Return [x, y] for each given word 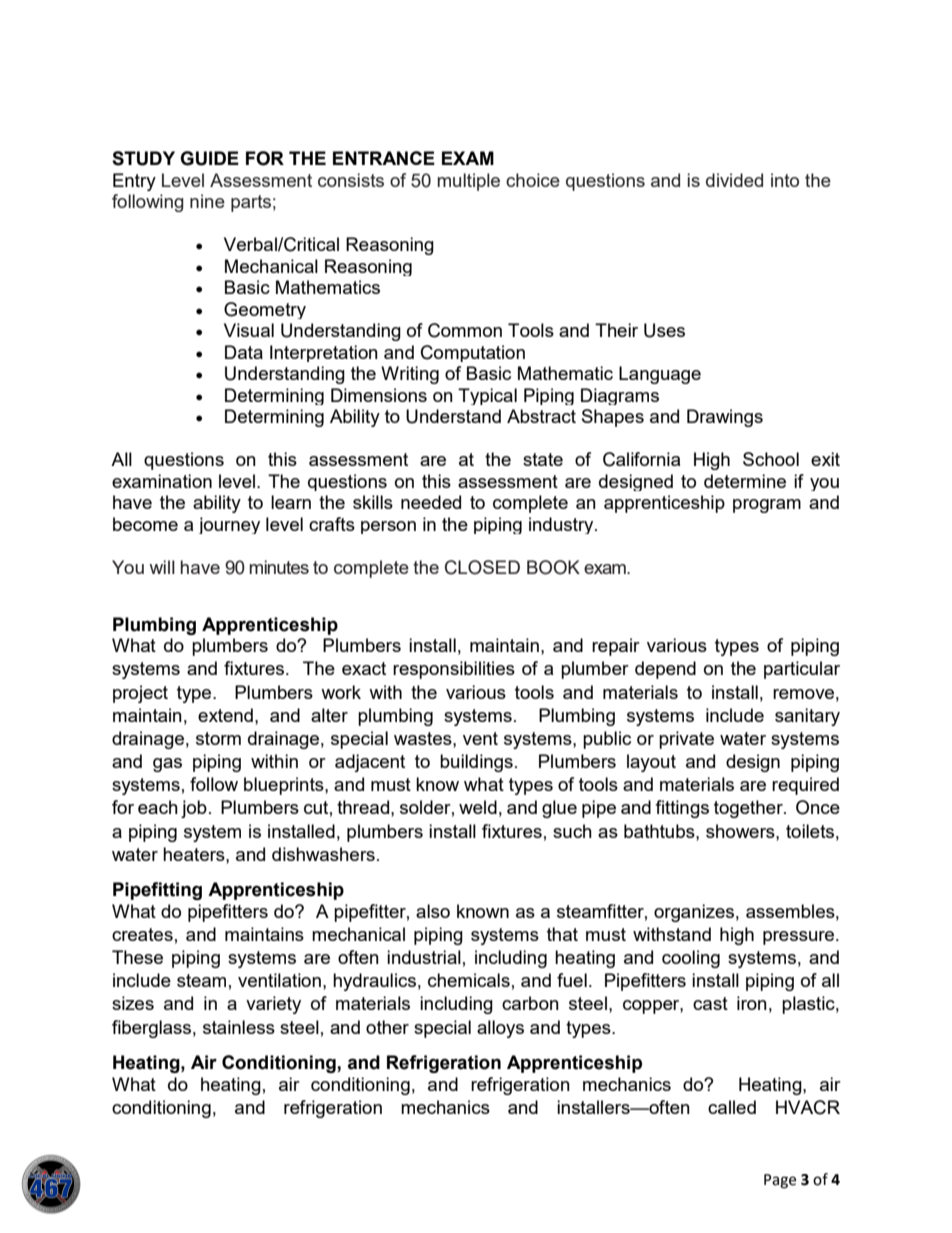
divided [734, 180]
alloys [500, 1029]
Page [780, 1181]
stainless [239, 1027]
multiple [469, 182]
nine [207, 201]
